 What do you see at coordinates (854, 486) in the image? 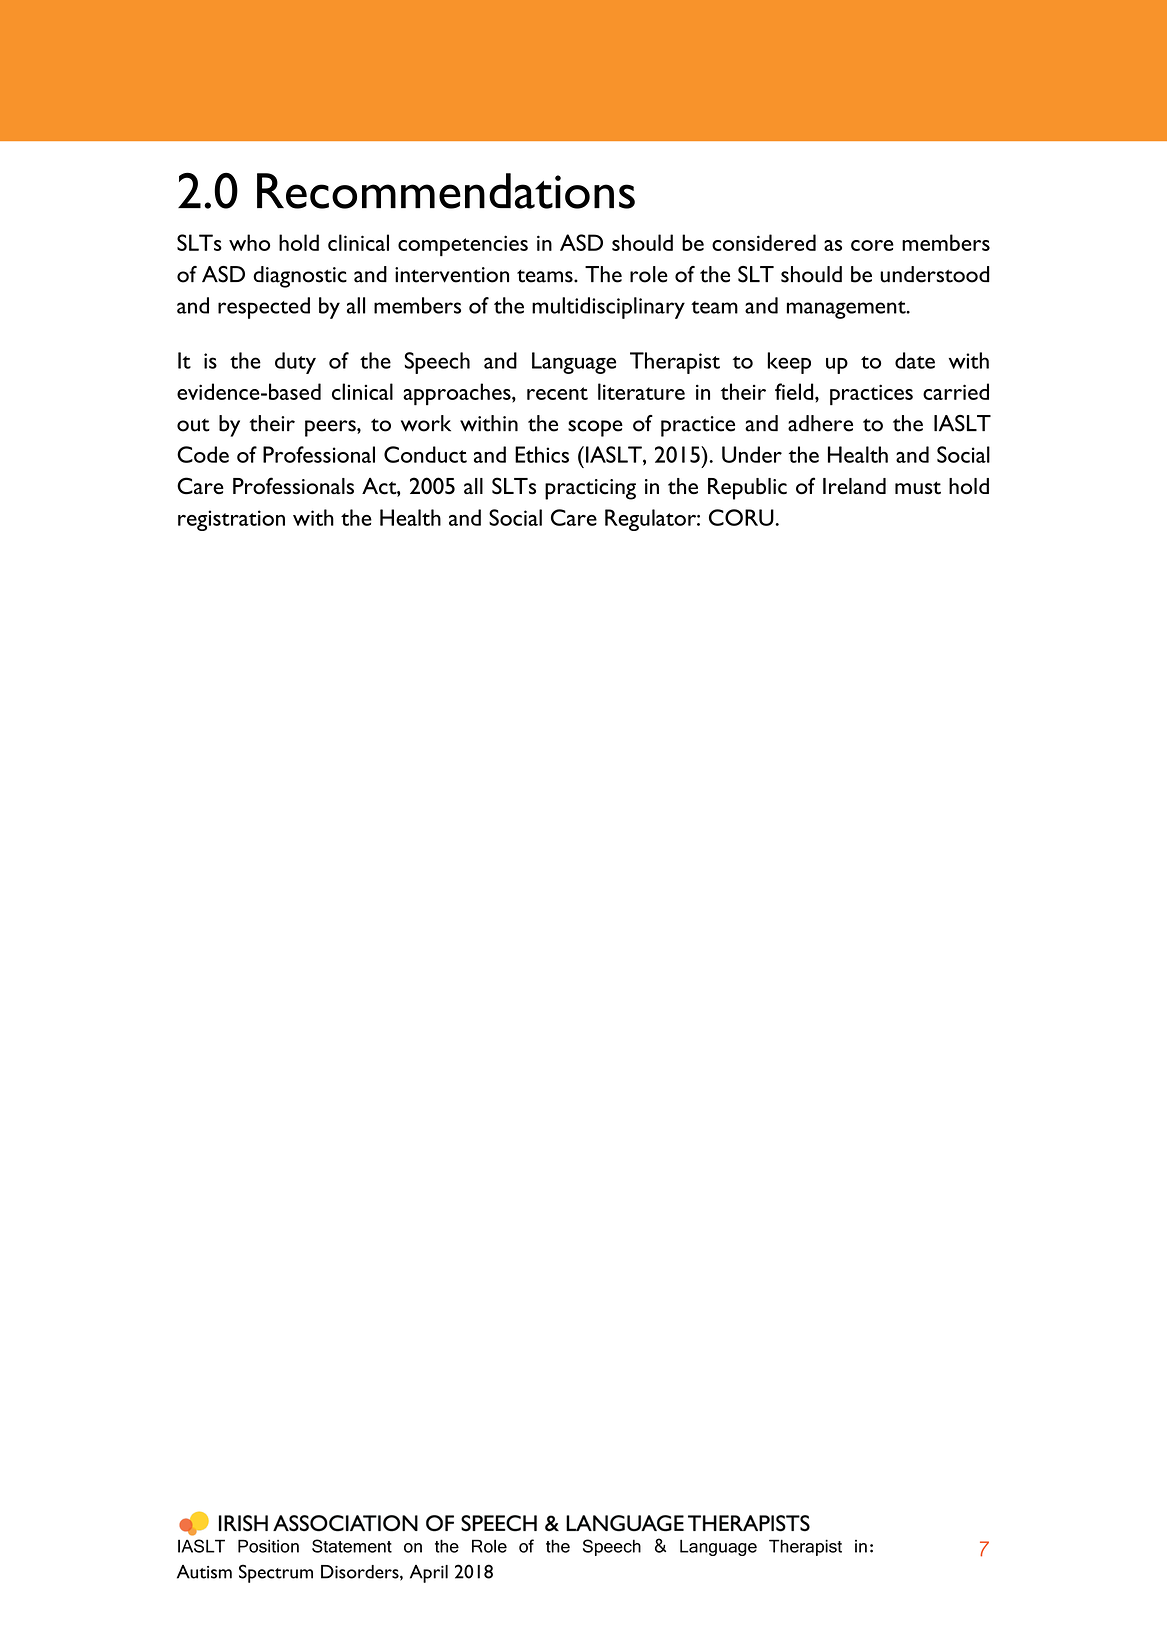
I see `Ireland` at bounding box center [854, 486].
